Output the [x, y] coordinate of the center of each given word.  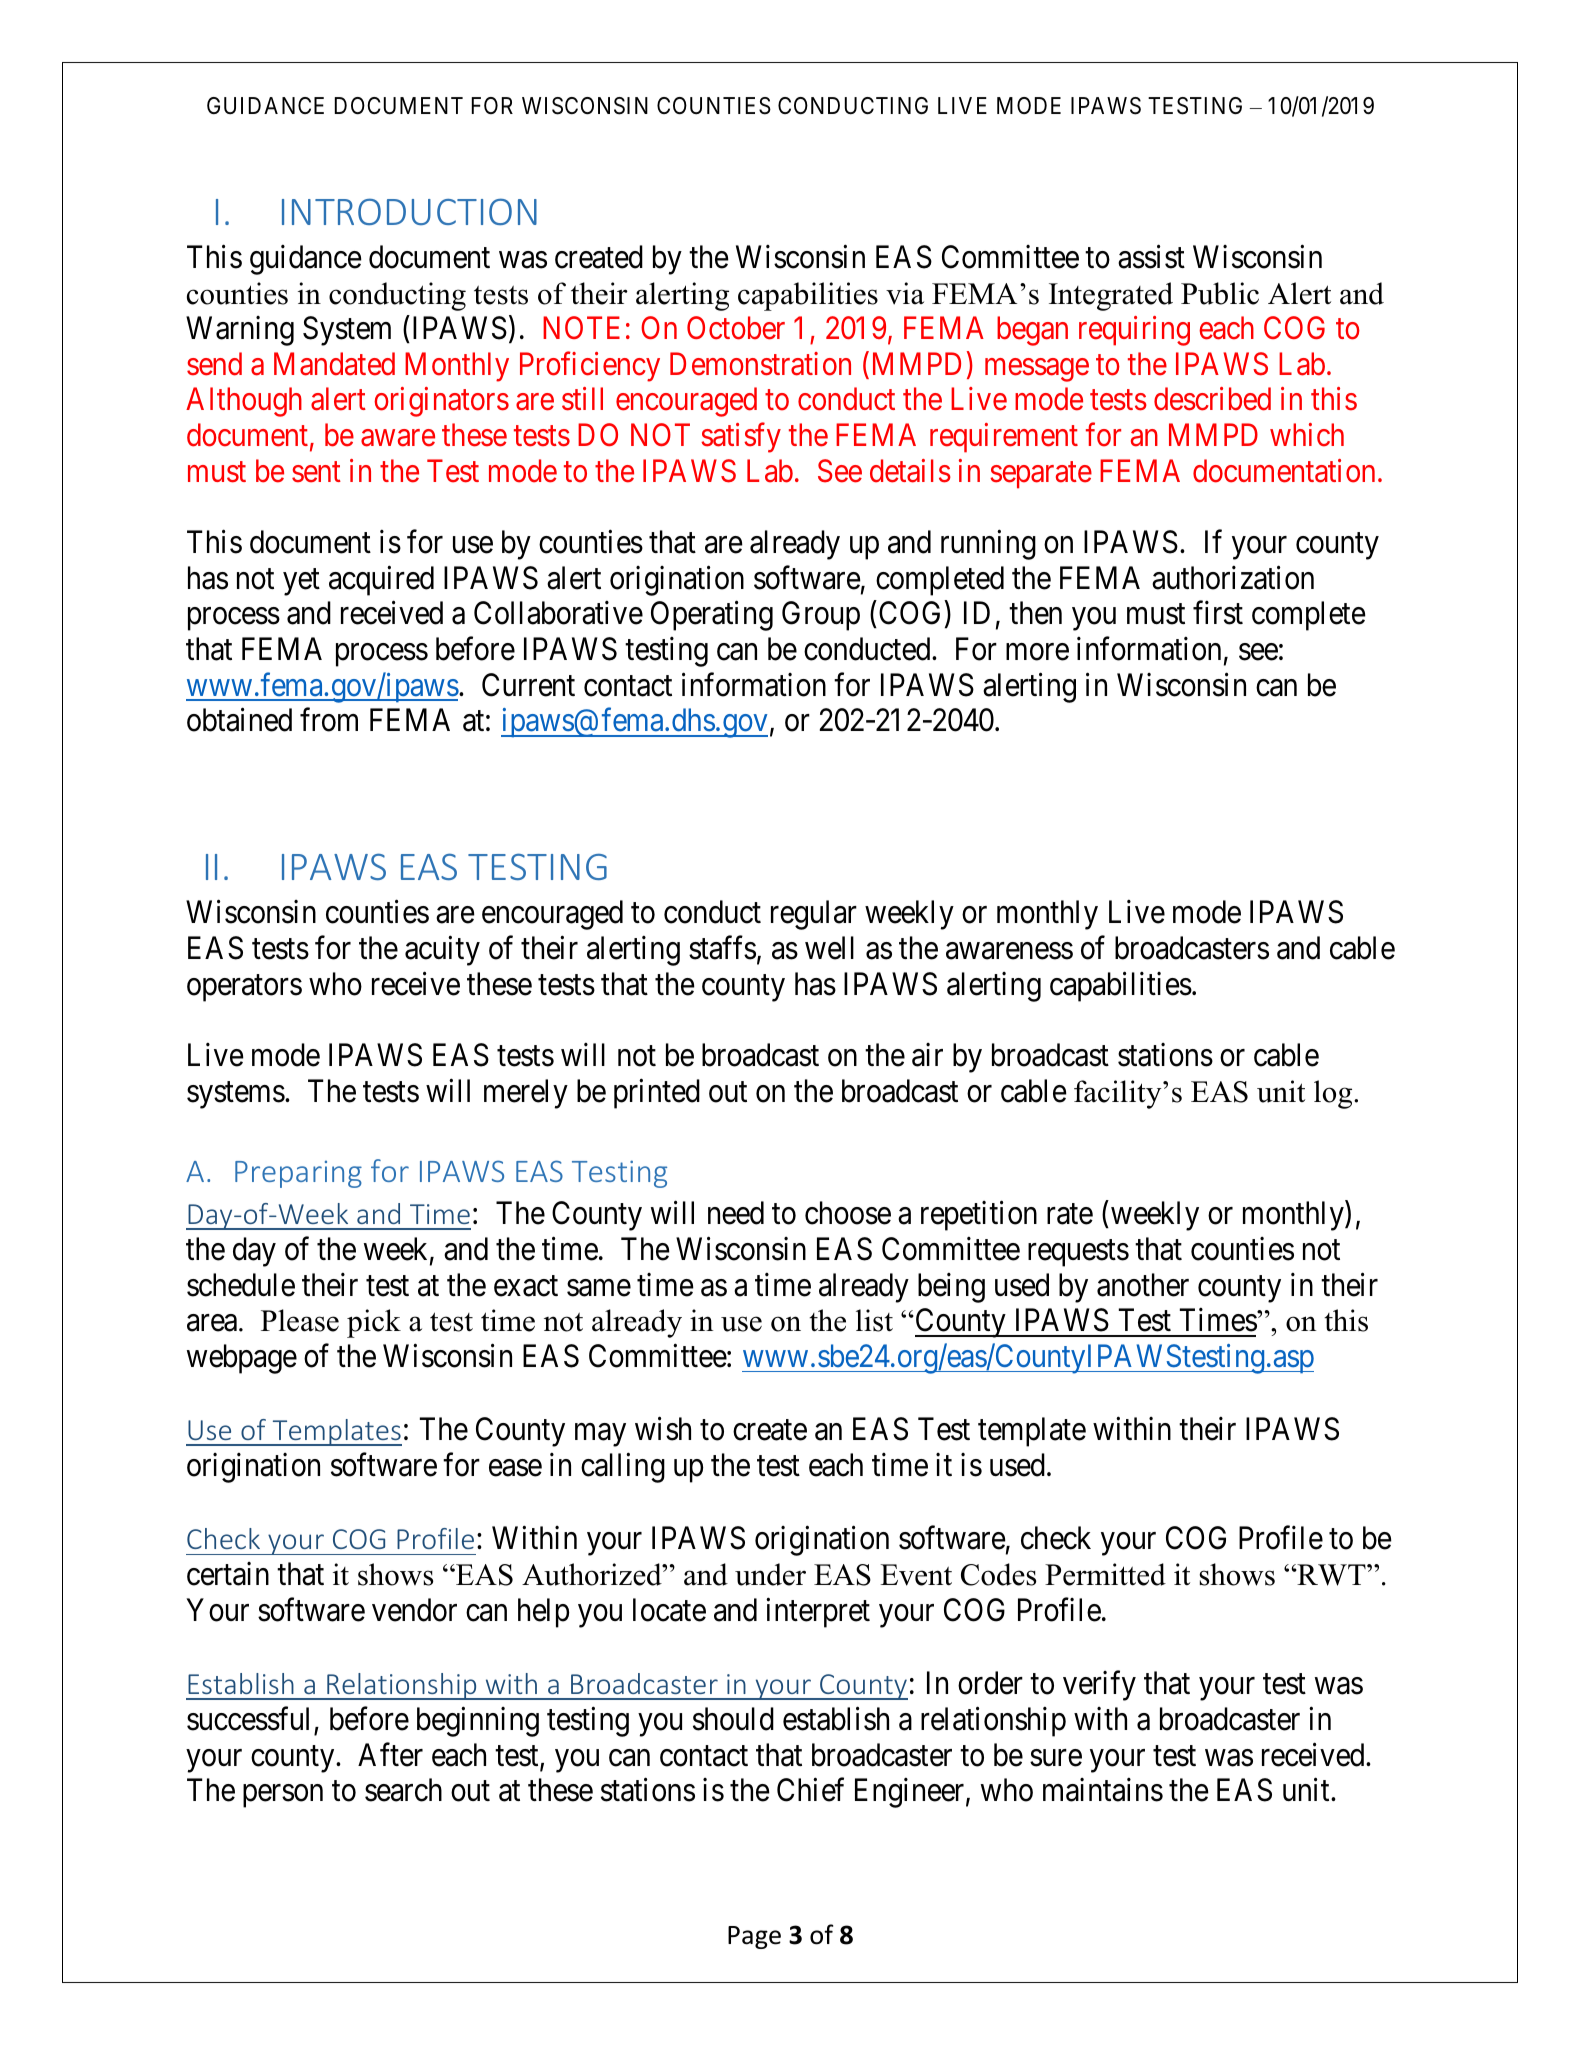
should [733, 1719]
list [874, 1320]
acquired [381, 581]
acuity [442, 951]
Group [821, 616]
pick [374, 1323]
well [829, 948]
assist [1151, 257]
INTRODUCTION [409, 211]
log [1334, 1094]
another [1143, 1285]
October [736, 328]
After [390, 1755]
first [1218, 613]
